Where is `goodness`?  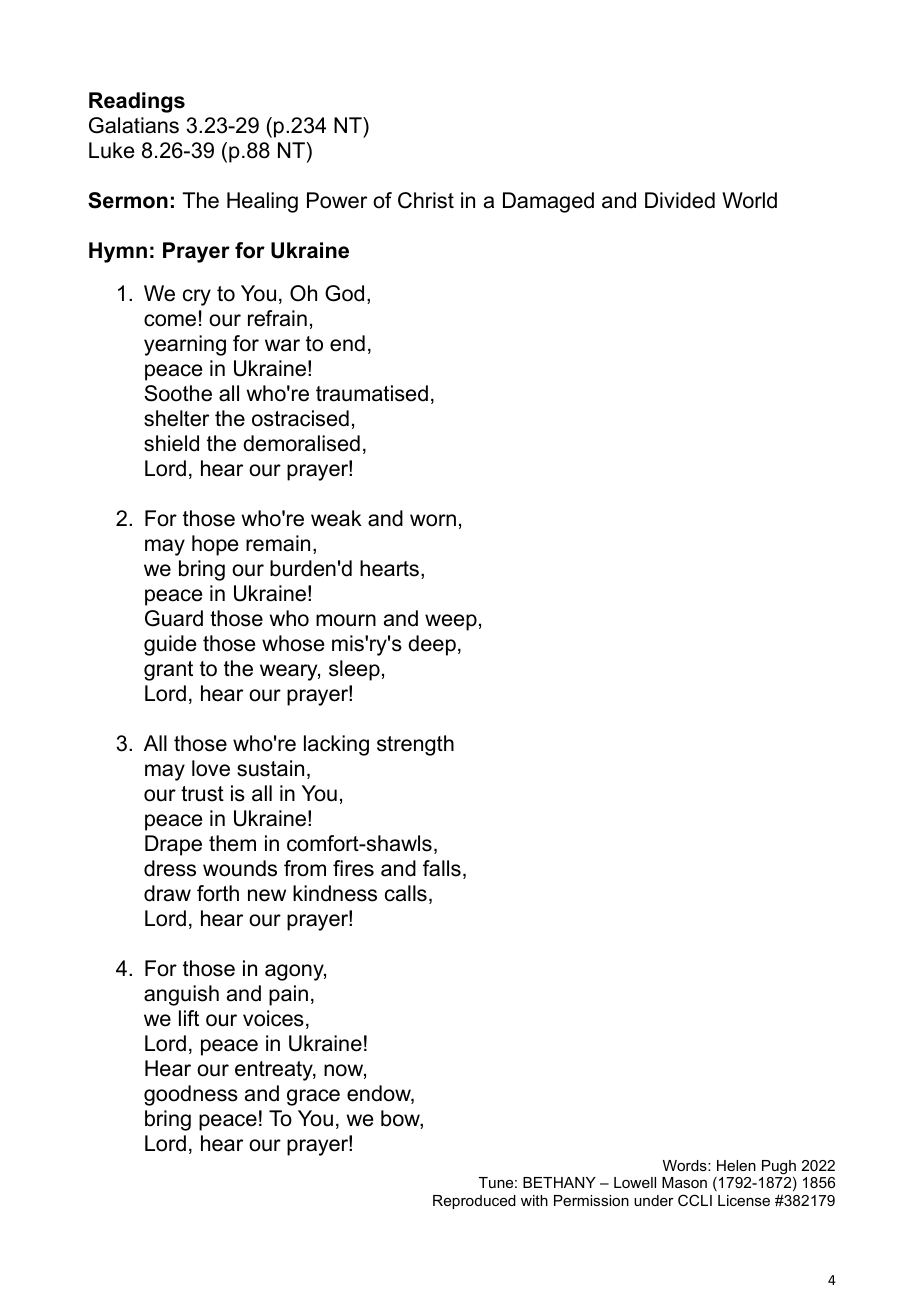 goodness is located at coordinates (191, 1095).
